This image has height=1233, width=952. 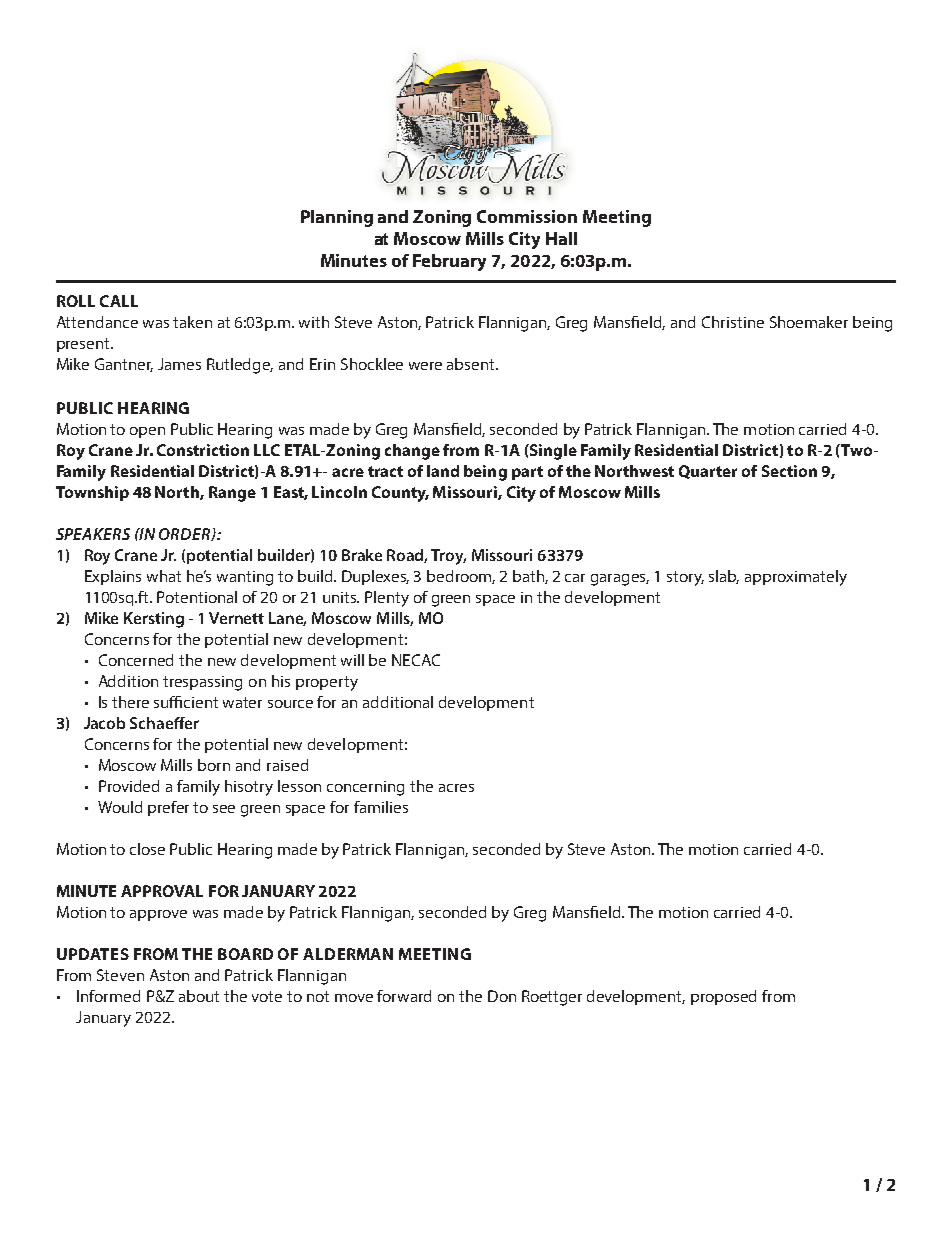 What do you see at coordinates (412, 452) in the image?
I see `change` at bounding box center [412, 452].
